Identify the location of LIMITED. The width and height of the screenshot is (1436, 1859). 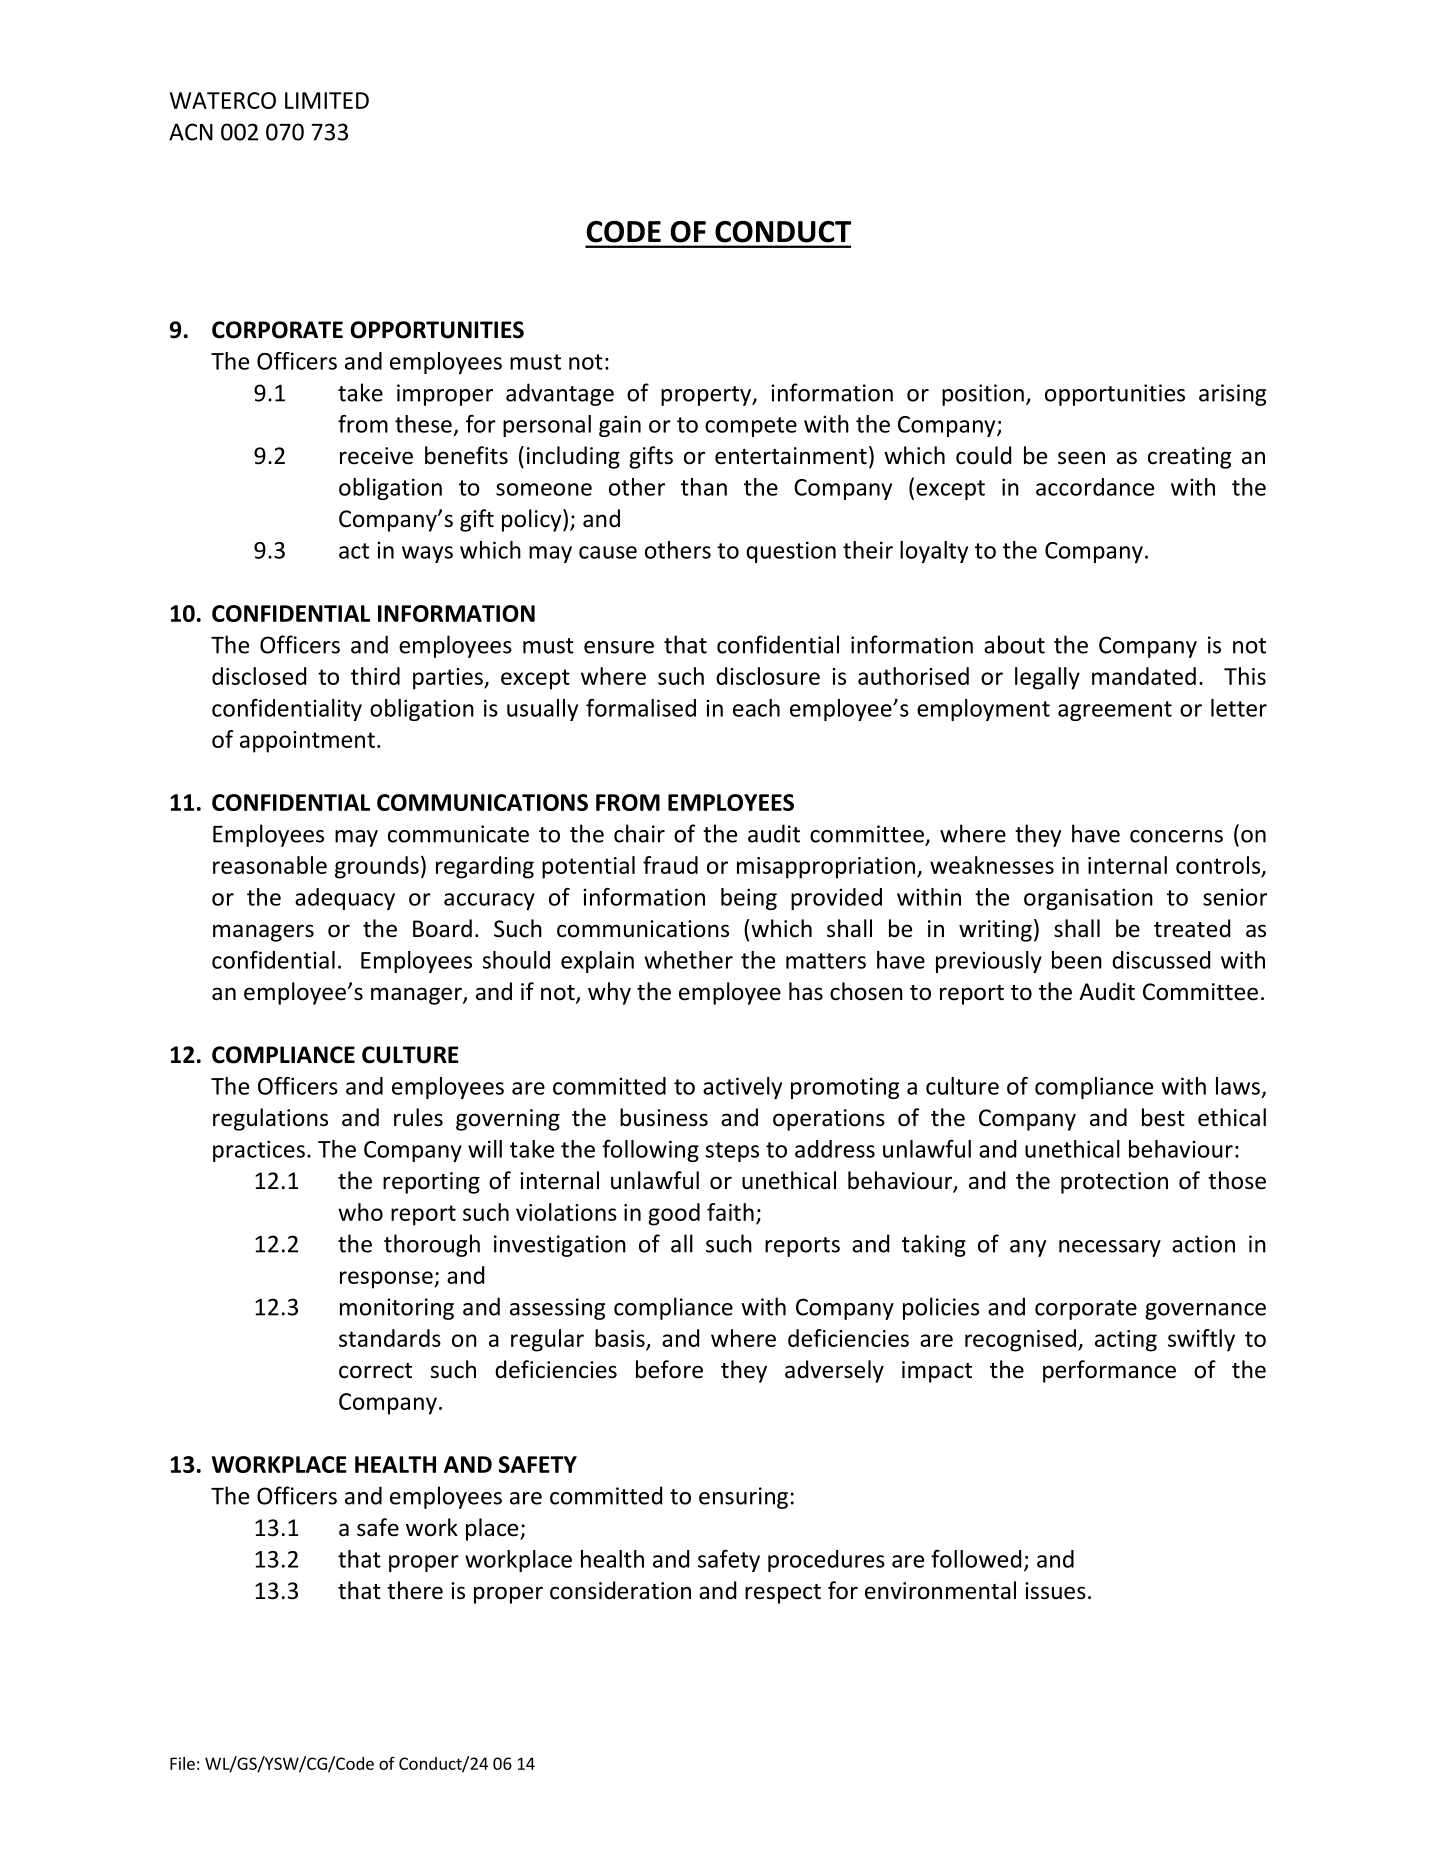
(327, 100).
